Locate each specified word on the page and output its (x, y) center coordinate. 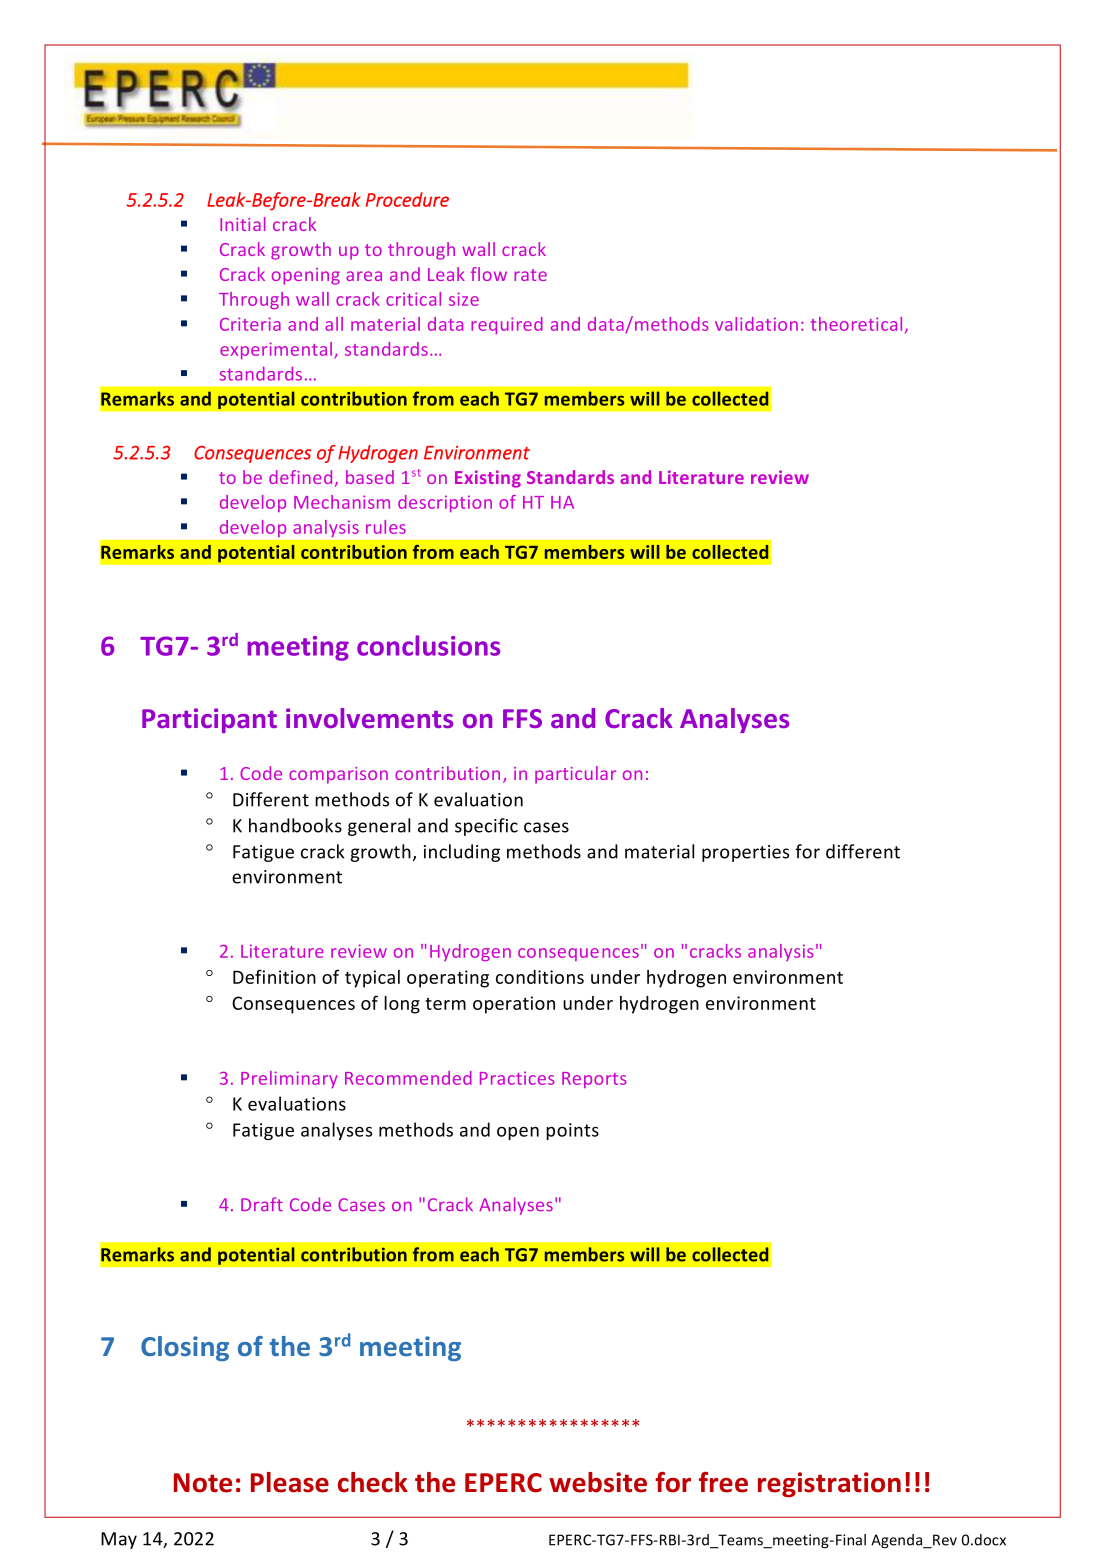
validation (756, 324)
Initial (243, 224)
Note (203, 1483)
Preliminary (289, 1079)
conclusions (428, 645)
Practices (517, 1078)
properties (745, 853)
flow (489, 274)
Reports (594, 1080)
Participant (209, 720)
